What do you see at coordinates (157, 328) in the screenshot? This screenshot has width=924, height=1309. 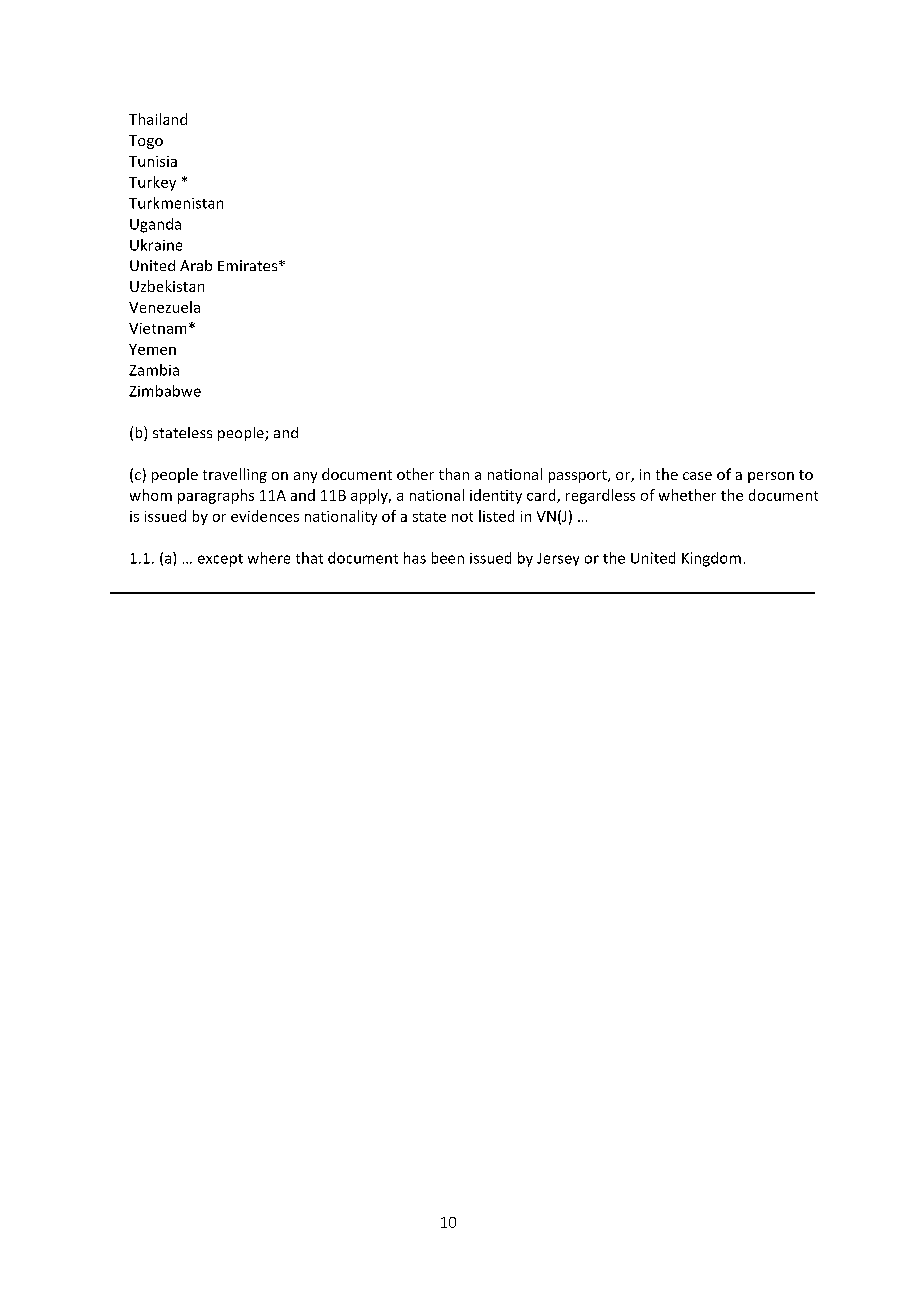 I see `Vietnam` at bounding box center [157, 328].
